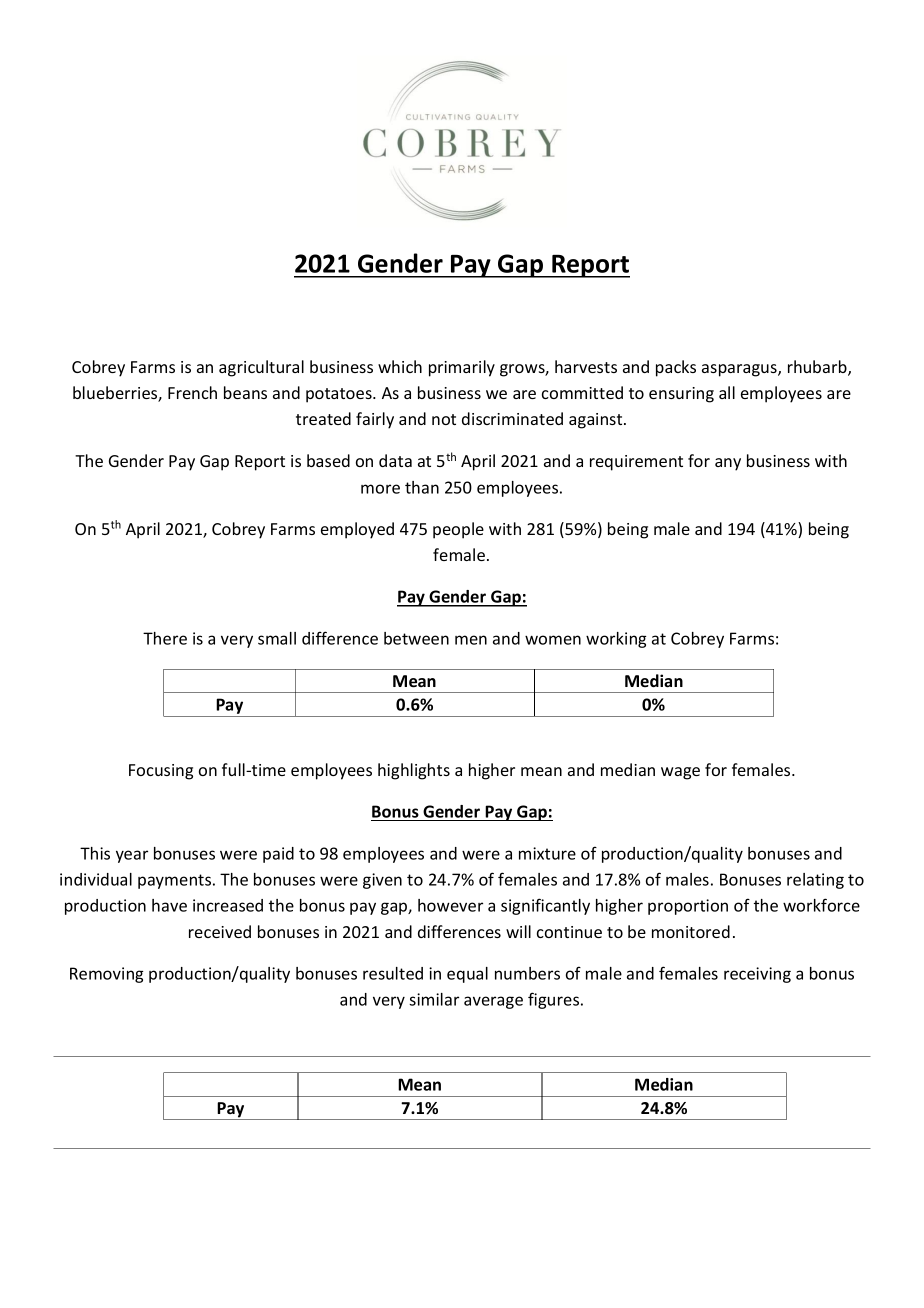 This image has width=924, height=1308. I want to click on equal, so click(467, 975).
